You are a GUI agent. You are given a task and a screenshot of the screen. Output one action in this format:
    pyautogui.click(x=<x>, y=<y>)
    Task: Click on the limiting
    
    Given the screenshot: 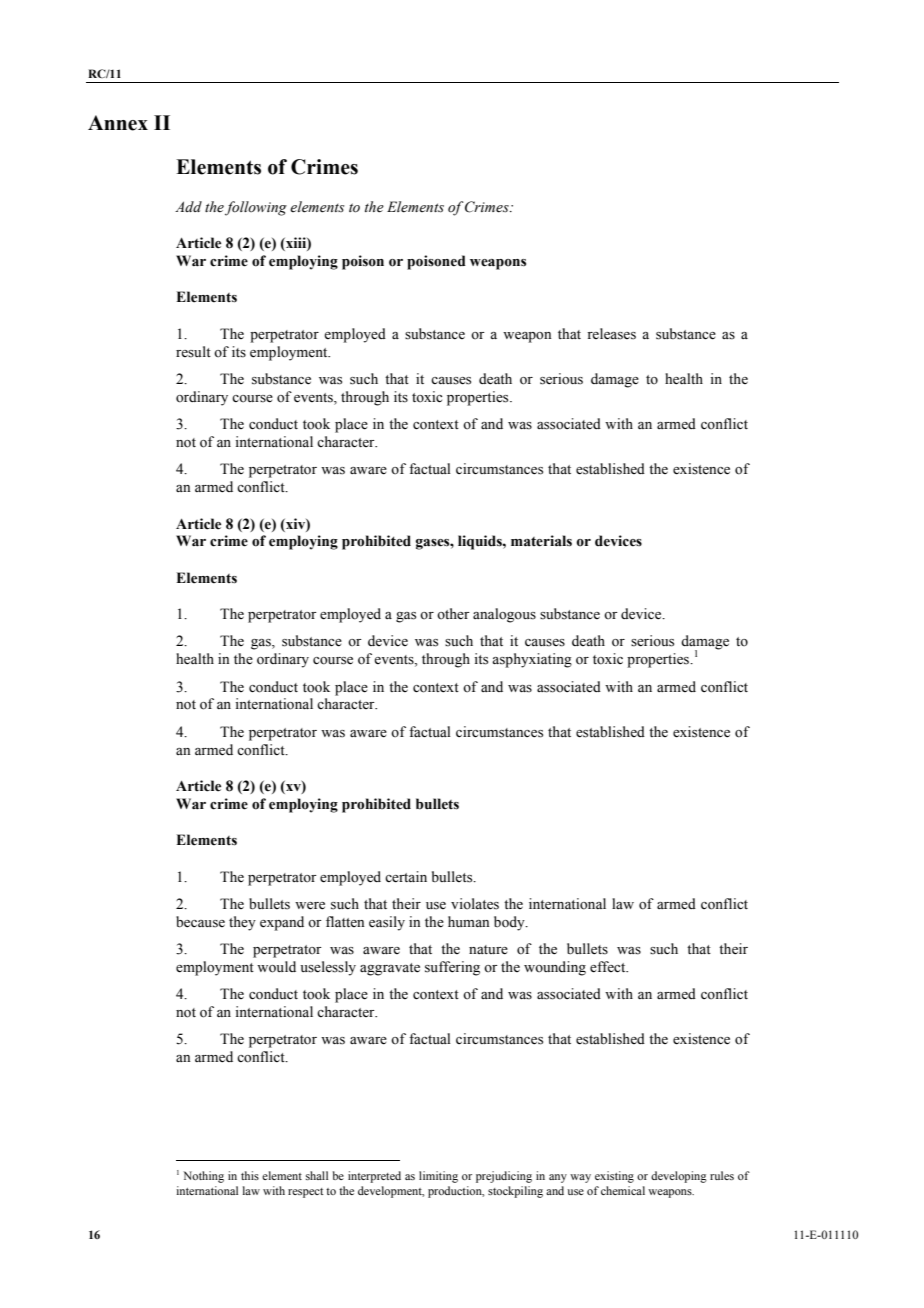 What is the action you would take?
    pyautogui.click(x=438, y=1177)
